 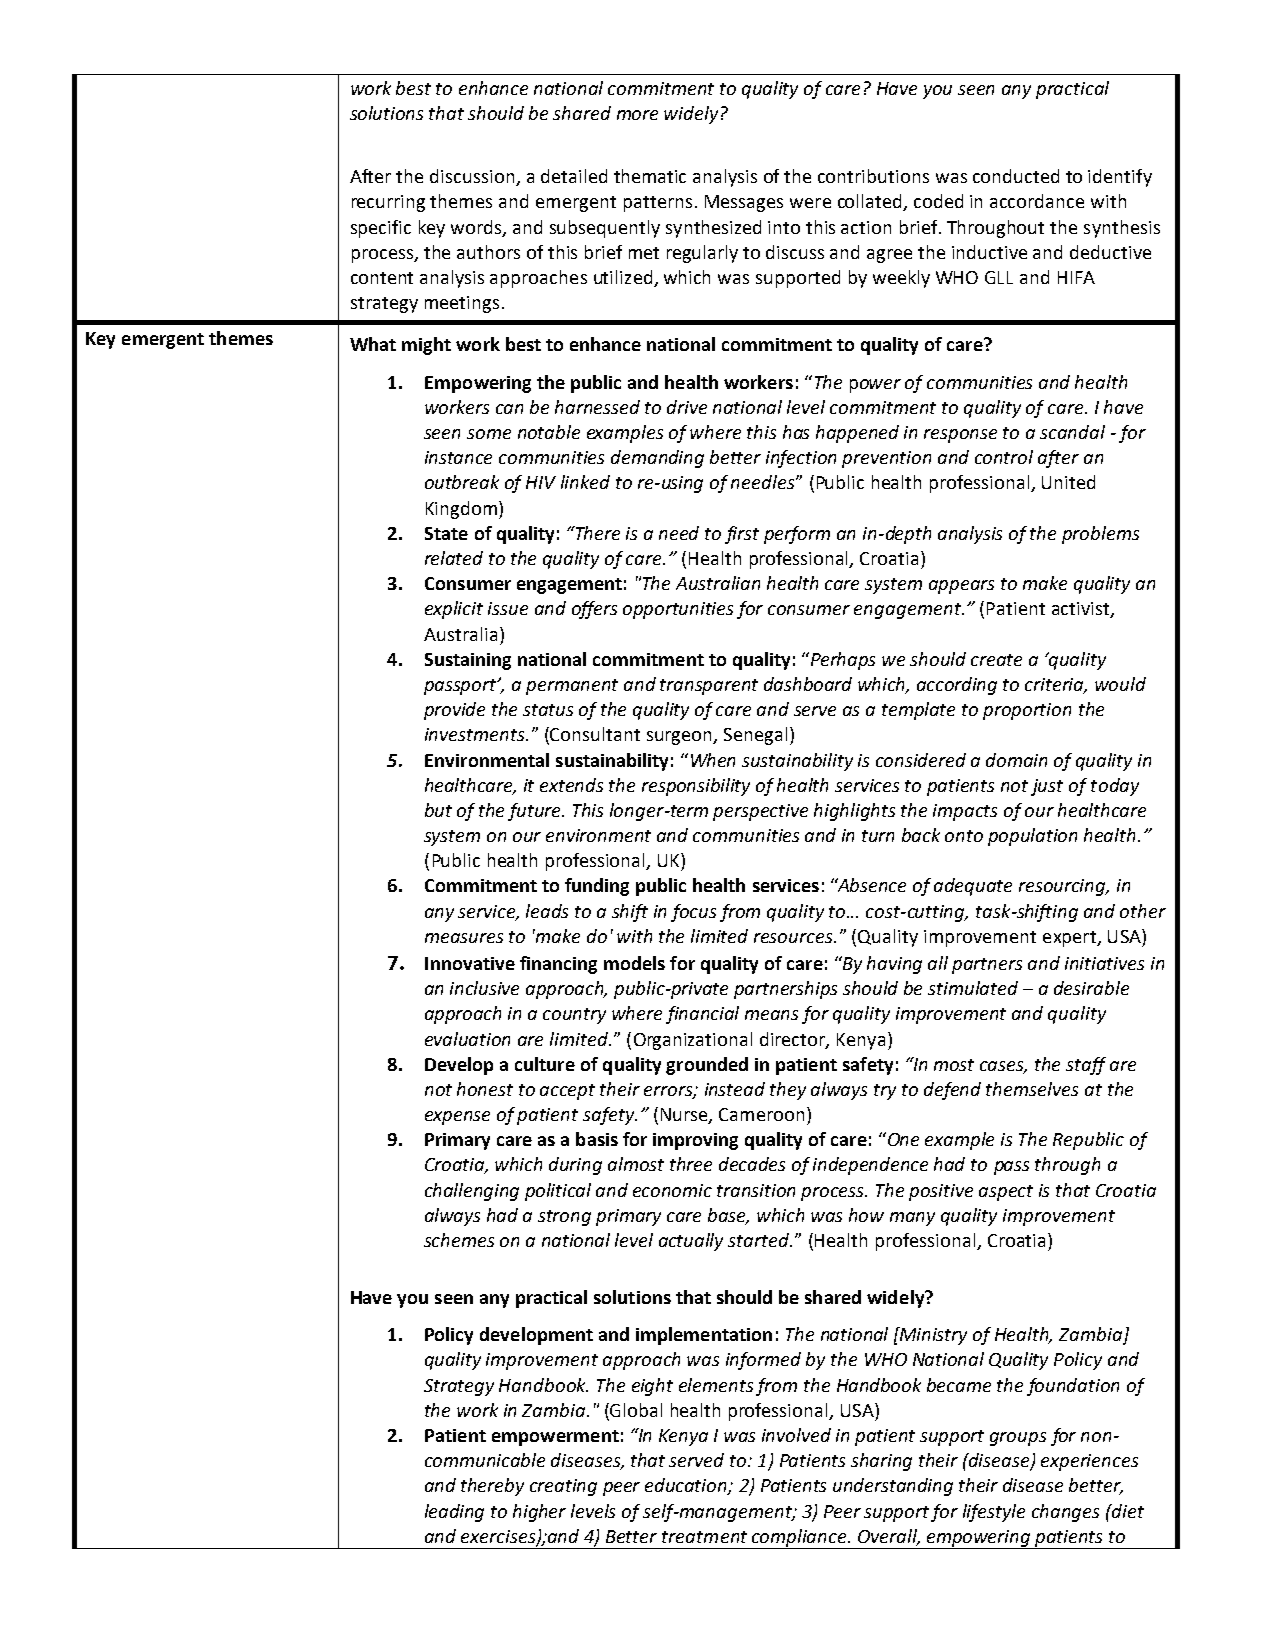 What do you see at coordinates (799, 1539) in the screenshot?
I see `compliance` at bounding box center [799, 1539].
